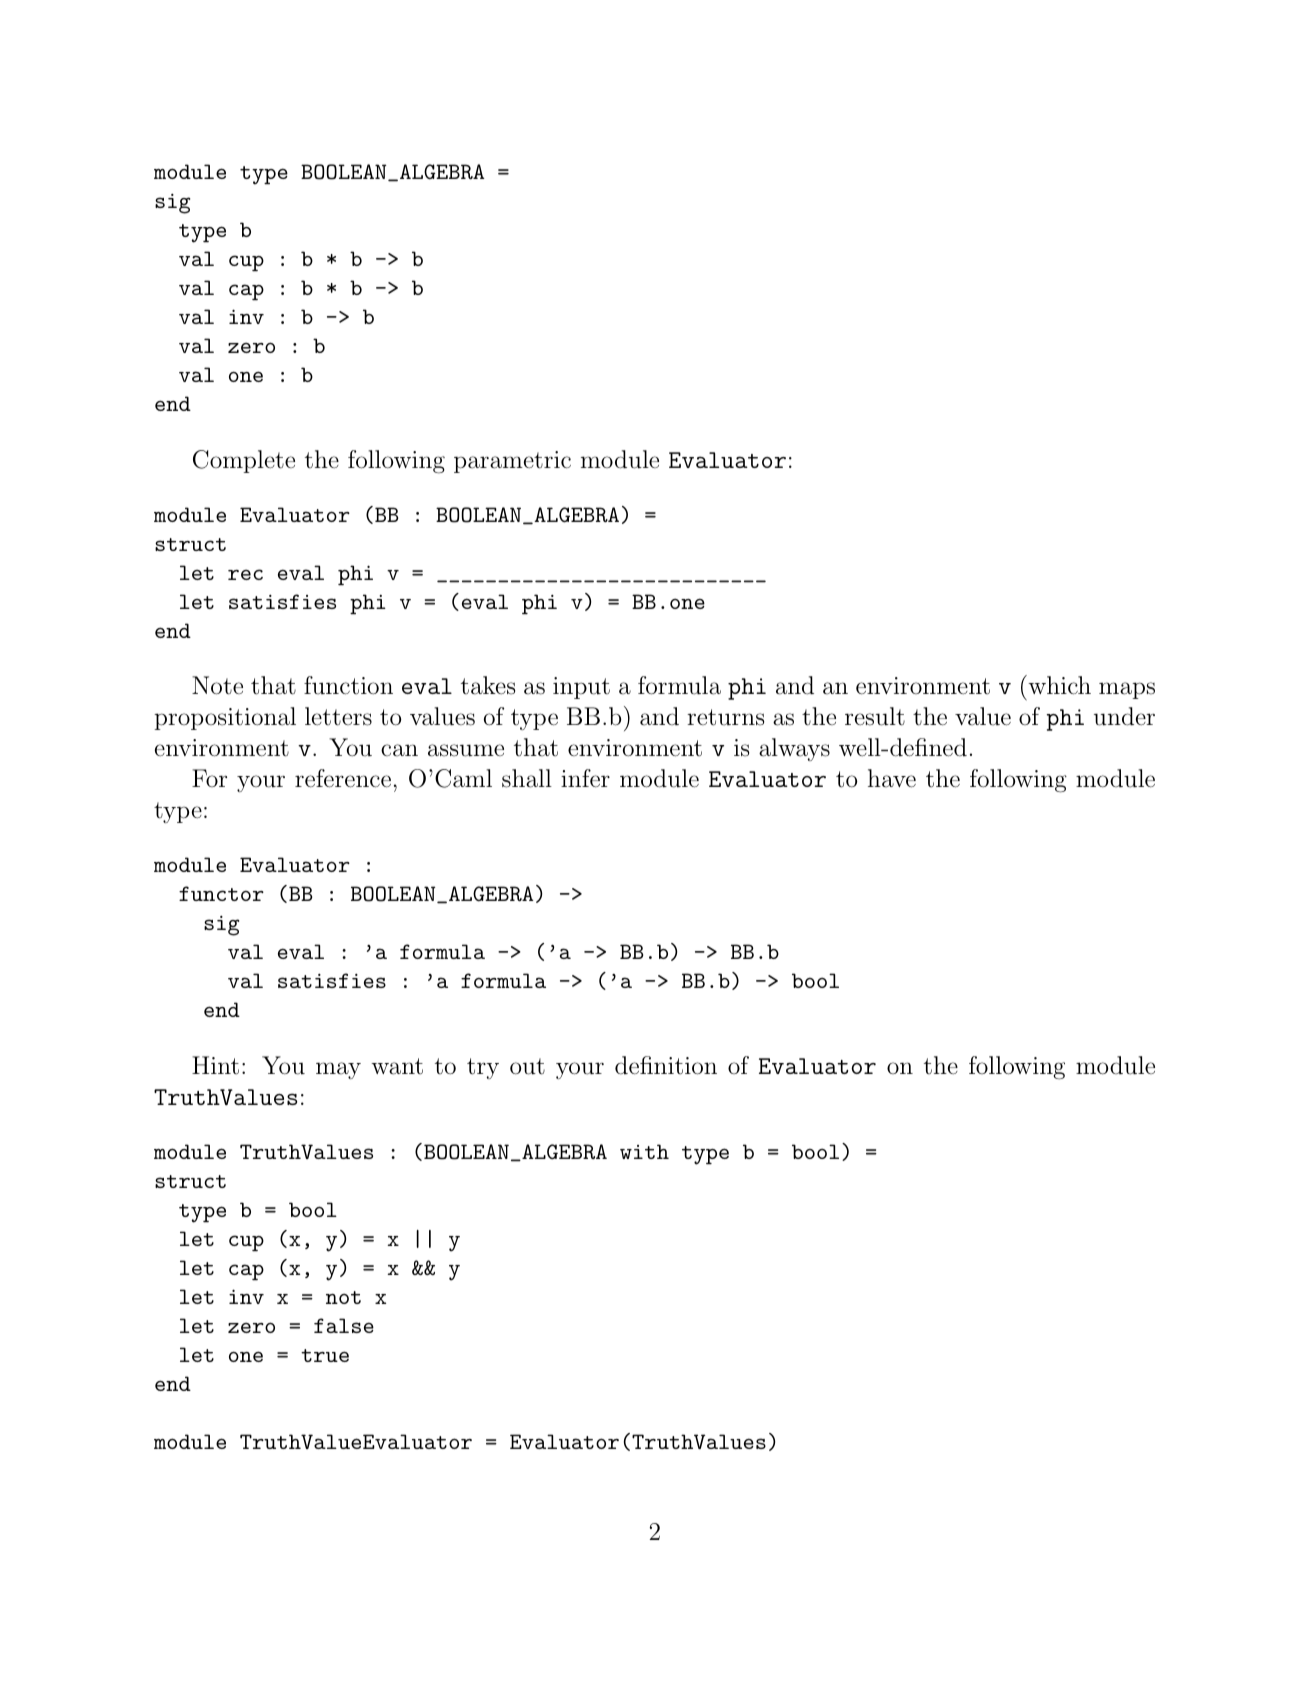 Image resolution: width=1310 pixels, height=1695 pixels. What do you see at coordinates (892, 778) in the screenshot?
I see `have` at bounding box center [892, 778].
